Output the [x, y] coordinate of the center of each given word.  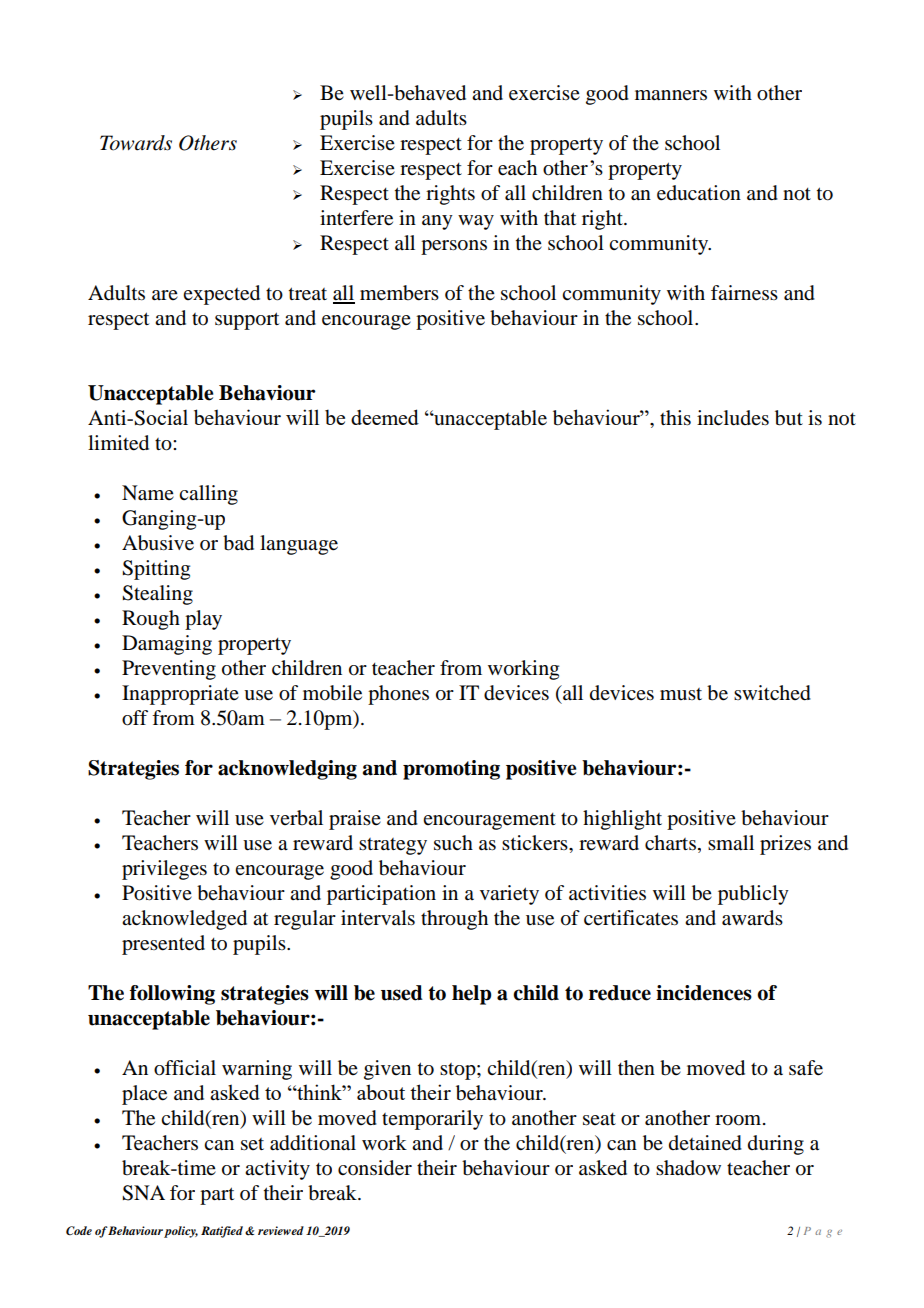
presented [163, 945]
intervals [378, 918]
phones [398, 695]
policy [181, 1232]
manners [671, 95]
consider [375, 1168]
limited [118, 443]
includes [733, 418]
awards [752, 918]
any [437, 222]
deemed [385, 417]
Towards [136, 143]
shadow [688, 1168]
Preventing [169, 670]
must [681, 694]
